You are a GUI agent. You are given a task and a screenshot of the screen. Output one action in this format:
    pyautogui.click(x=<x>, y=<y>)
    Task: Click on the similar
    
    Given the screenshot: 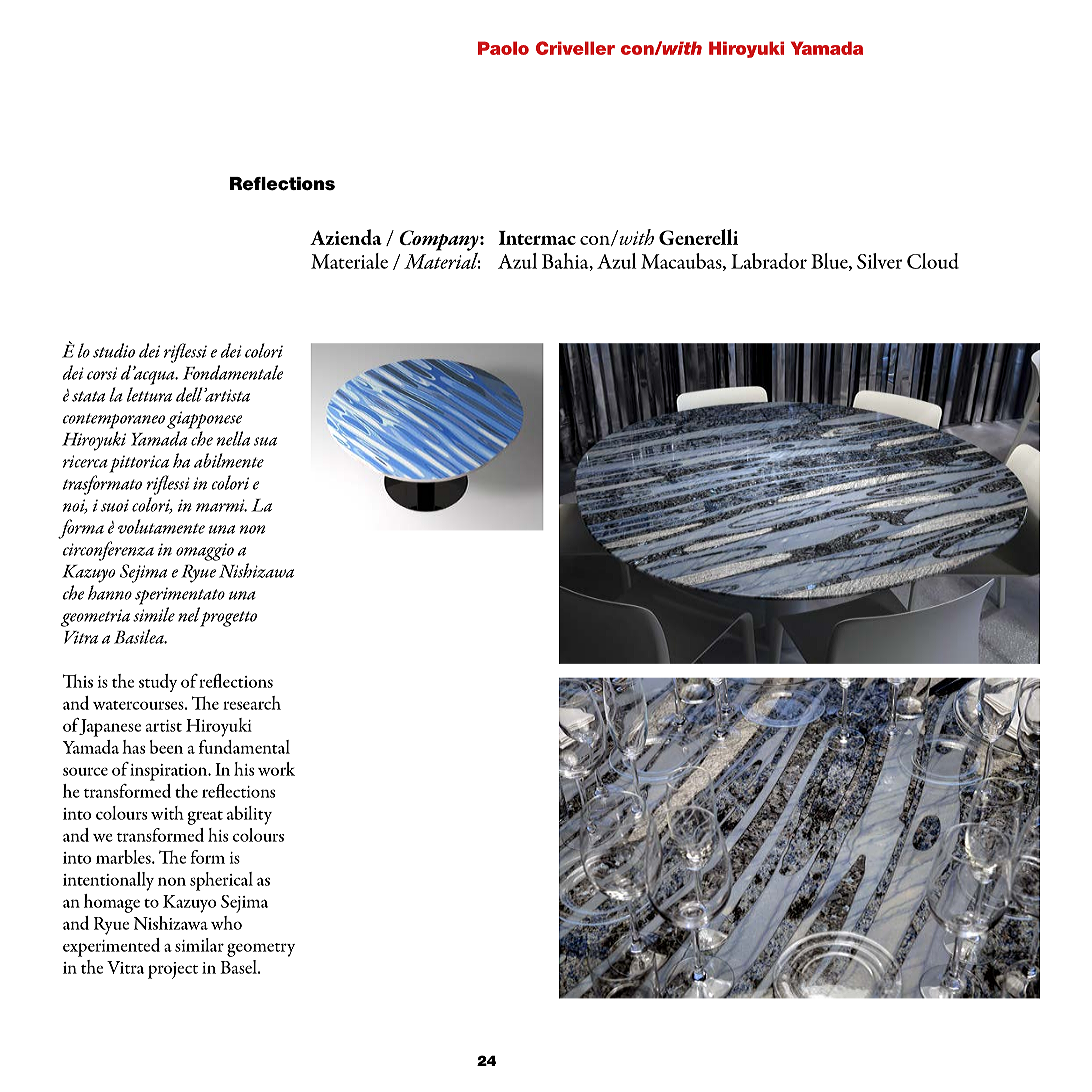 What is the action you would take?
    pyautogui.click(x=199, y=945)
